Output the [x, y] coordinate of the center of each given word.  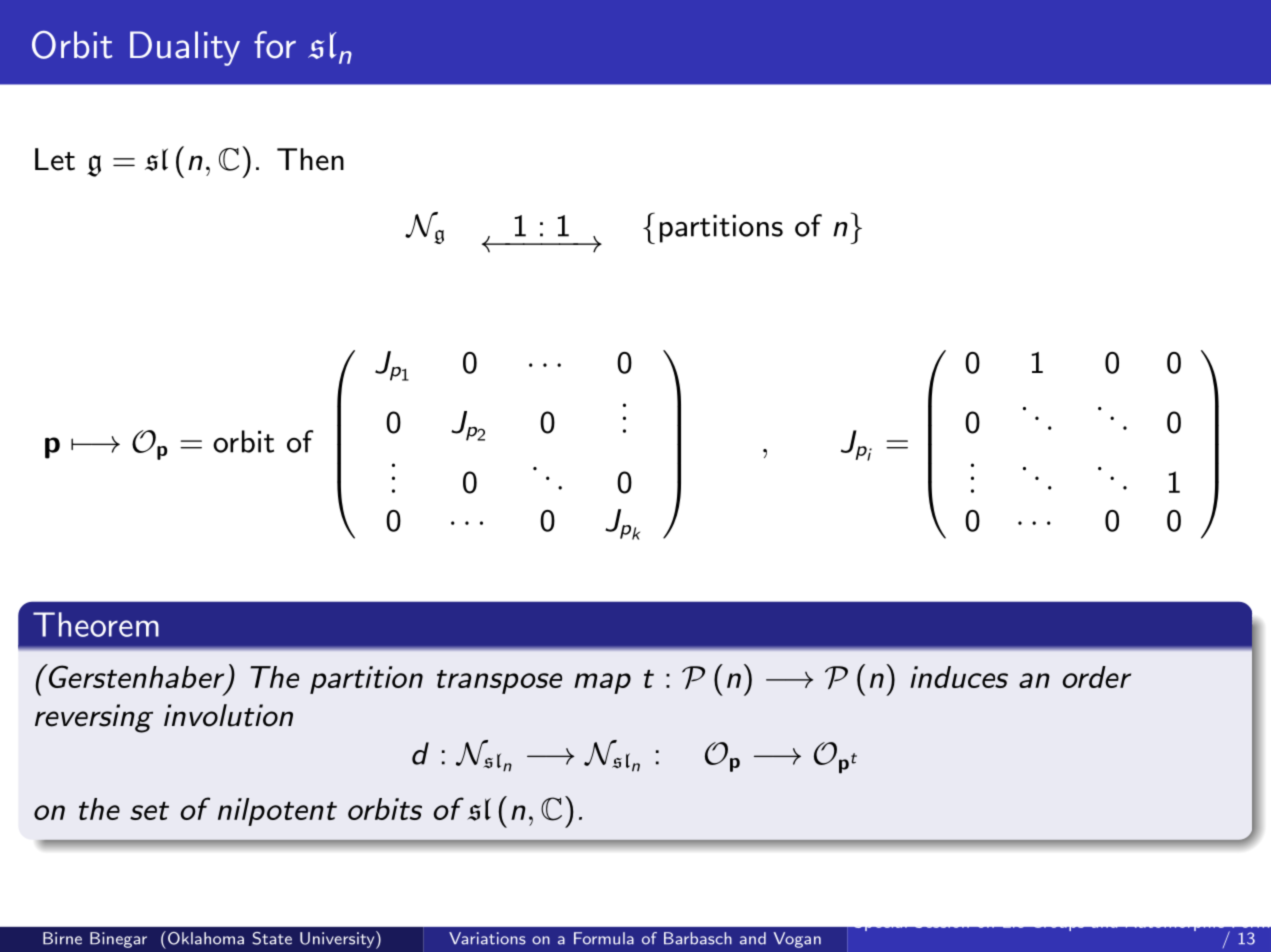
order [1096, 677]
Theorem [96, 624]
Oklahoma [204, 938]
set [149, 811]
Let [55, 159]
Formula [604, 938]
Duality [185, 48]
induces [959, 677]
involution [228, 715]
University [338, 940]
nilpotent [277, 812]
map [602, 683]
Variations [487, 938]
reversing [94, 718]
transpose [499, 682]
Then [310, 159]
